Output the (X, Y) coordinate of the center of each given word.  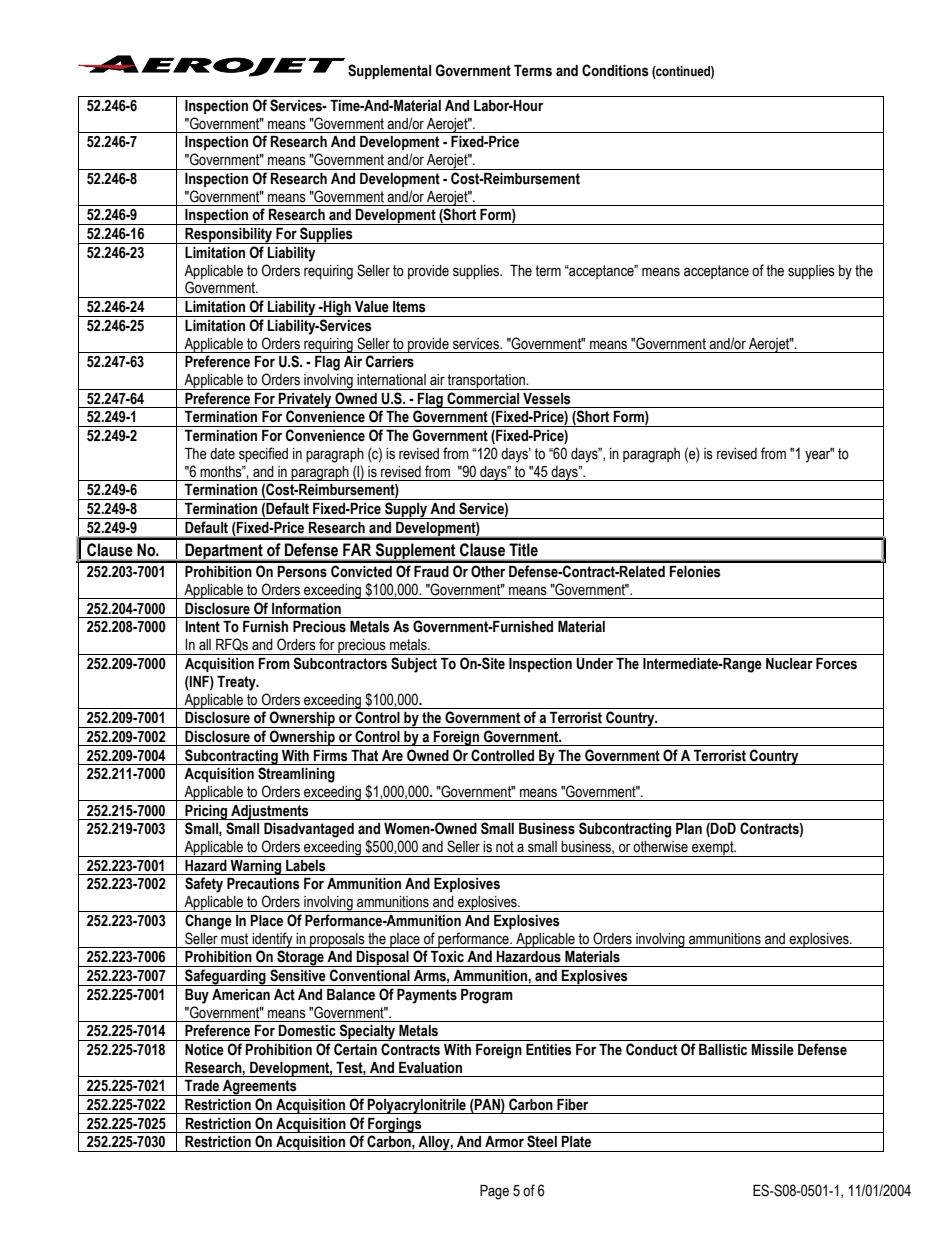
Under (594, 664)
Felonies (695, 572)
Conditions (615, 70)
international (391, 380)
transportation (486, 382)
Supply (406, 510)
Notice (204, 1050)
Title (523, 549)
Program (487, 996)
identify (272, 940)
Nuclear (789, 664)
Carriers (390, 361)
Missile (772, 1050)
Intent (202, 627)
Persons (302, 572)
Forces (836, 664)
